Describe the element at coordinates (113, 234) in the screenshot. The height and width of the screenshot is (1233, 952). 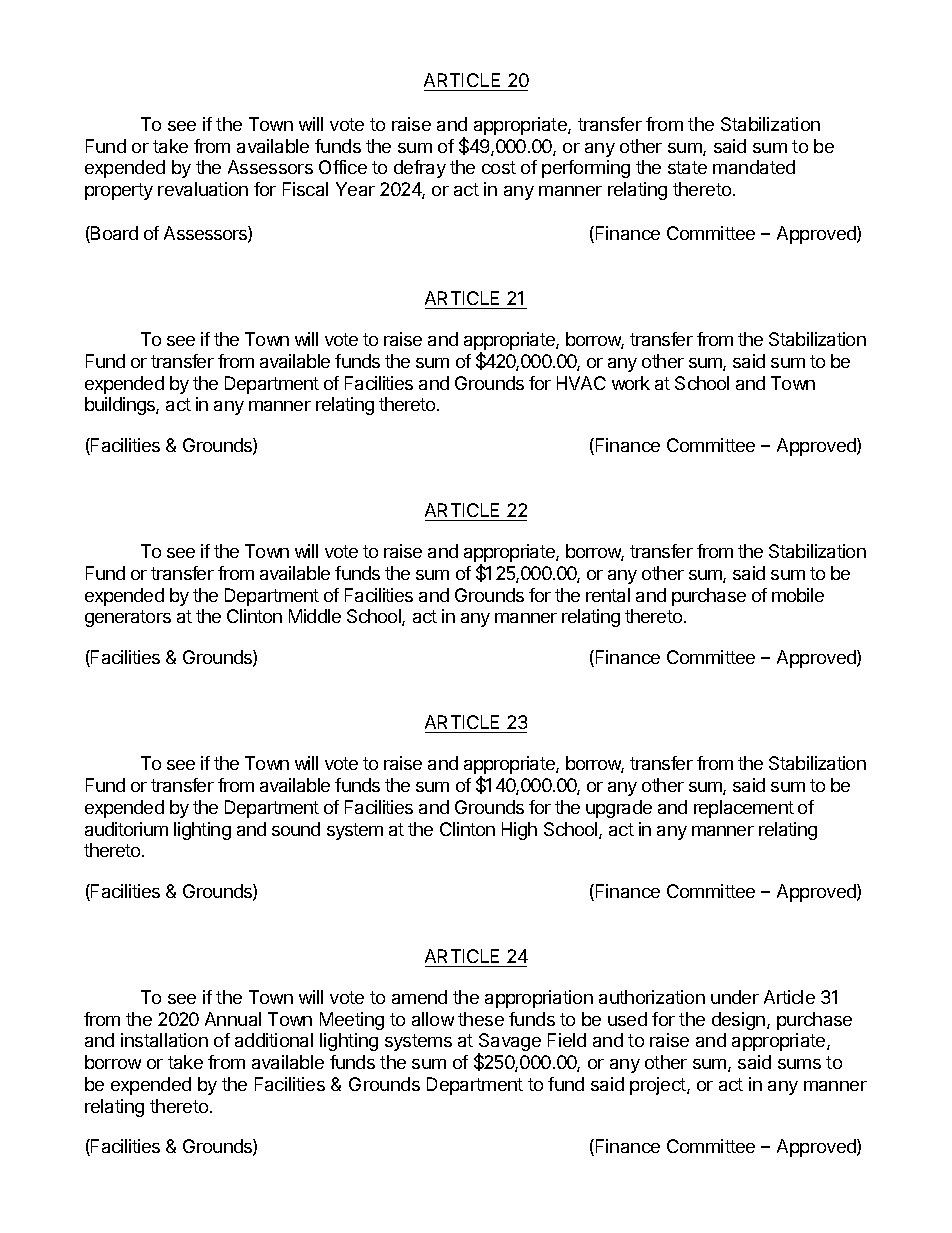
I see `Board` at that location.
